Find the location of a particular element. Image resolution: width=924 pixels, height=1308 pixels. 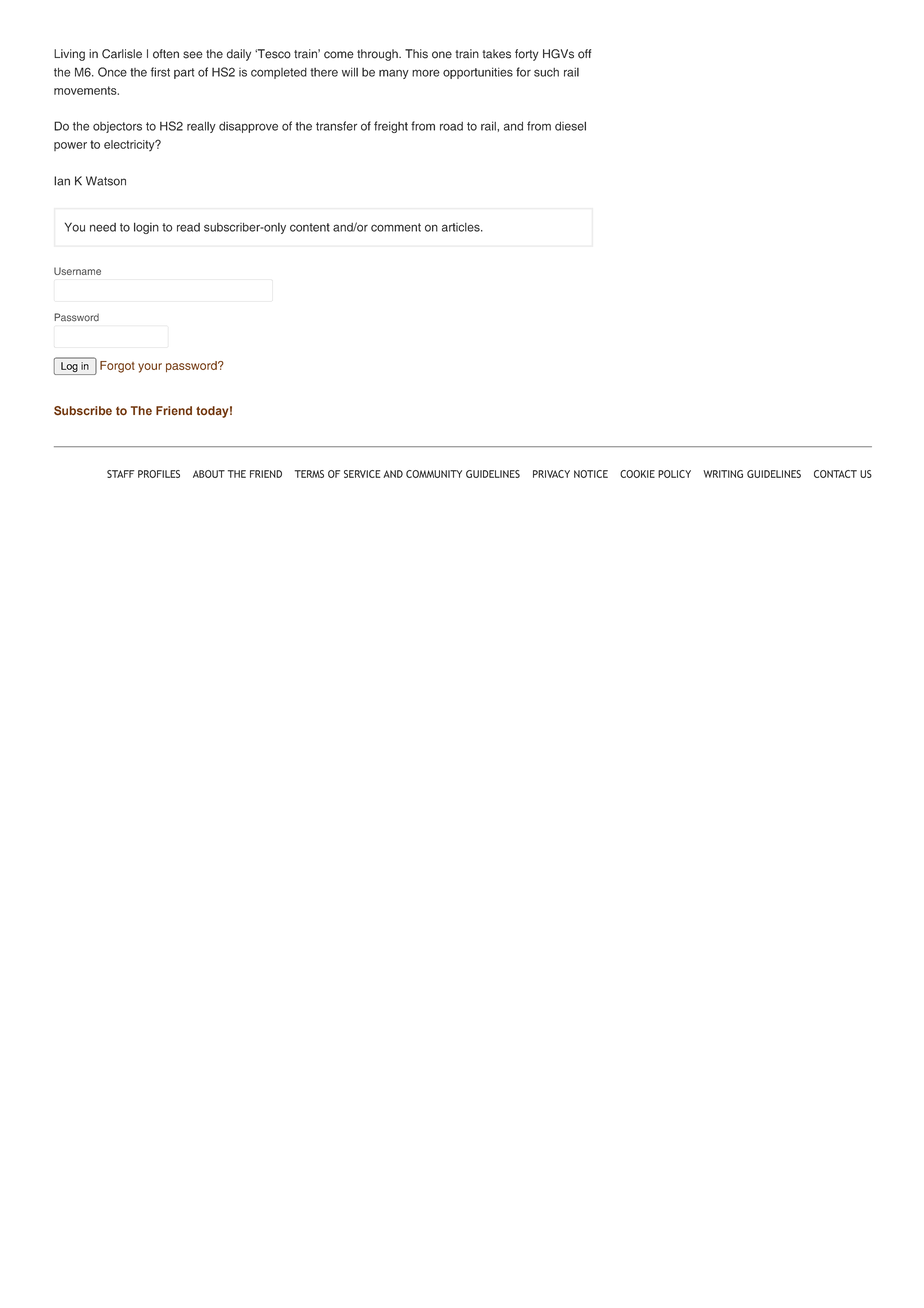

COMMUNITY is located at coordinates (434, 474).
